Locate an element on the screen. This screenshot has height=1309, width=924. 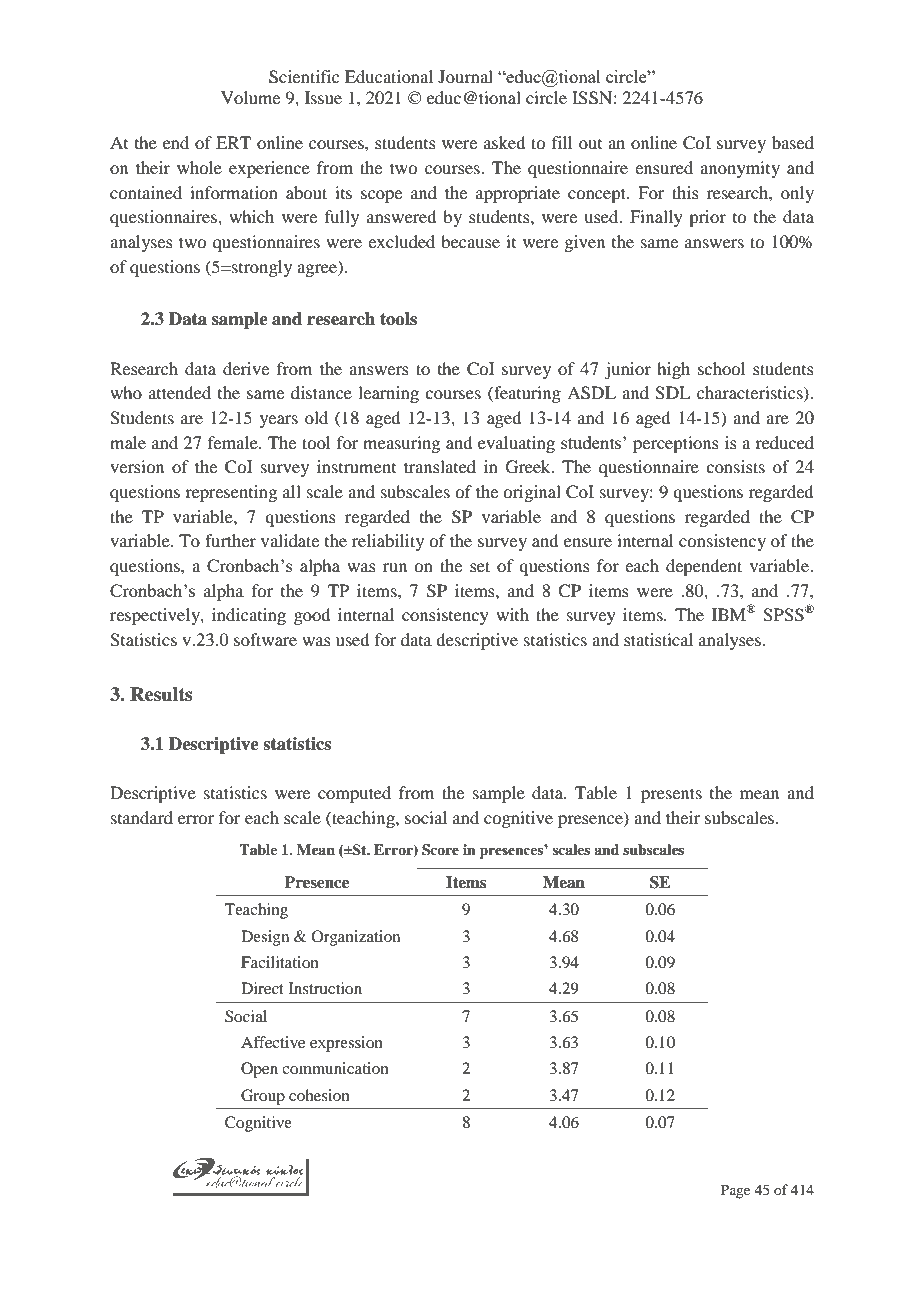
statistical is located at coordinates (658, 639).
